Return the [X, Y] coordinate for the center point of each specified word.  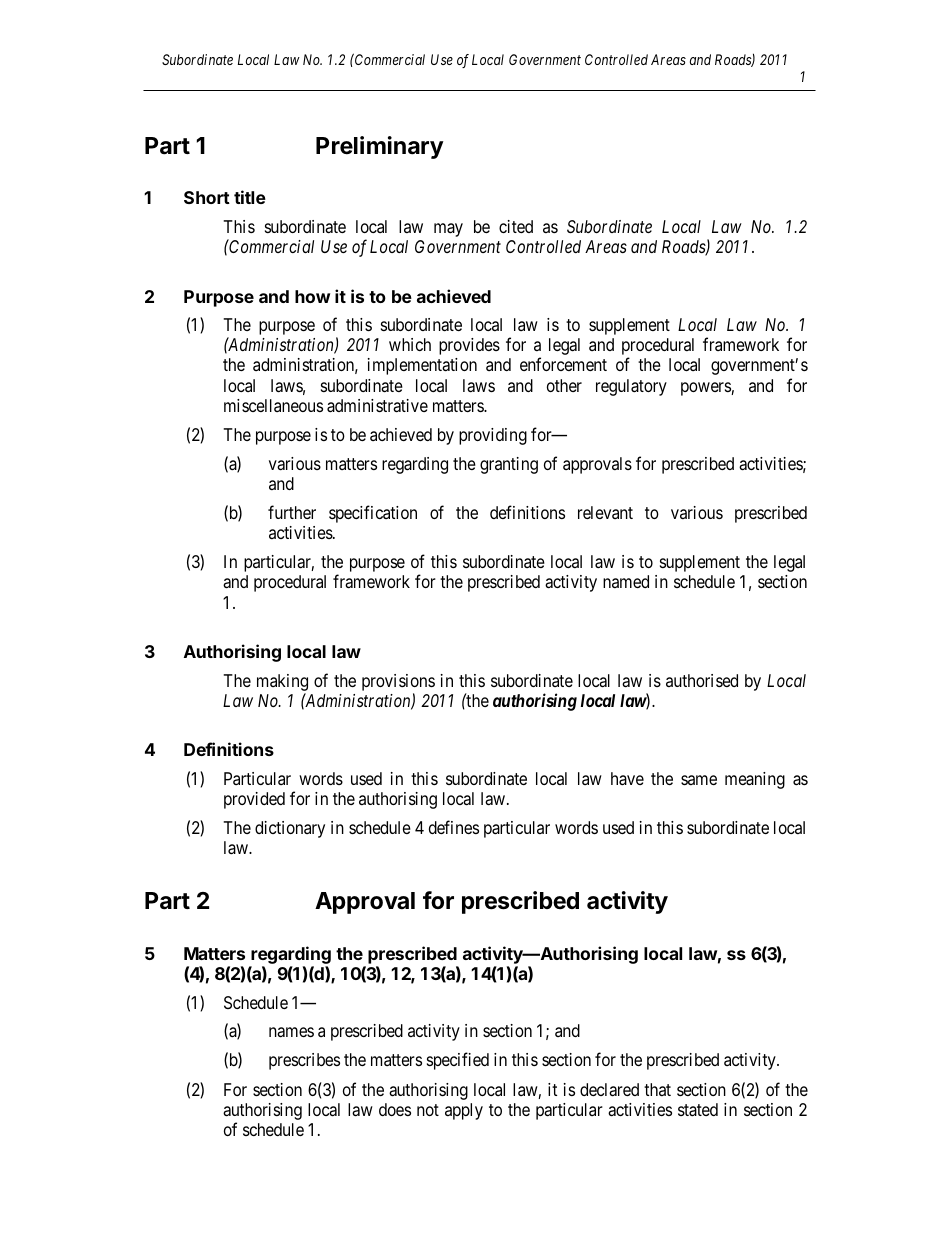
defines [454, 827]
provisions [398, 682]
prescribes [304, 1061]
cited [516, 226]
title [250, 197]
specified [458, 1061]
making [282, 682]
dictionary [290, 829]
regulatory [631, 387]
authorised [702, 680]
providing [493, 436]
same [699, 780]
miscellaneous [273, 405]
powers [706, 389]
